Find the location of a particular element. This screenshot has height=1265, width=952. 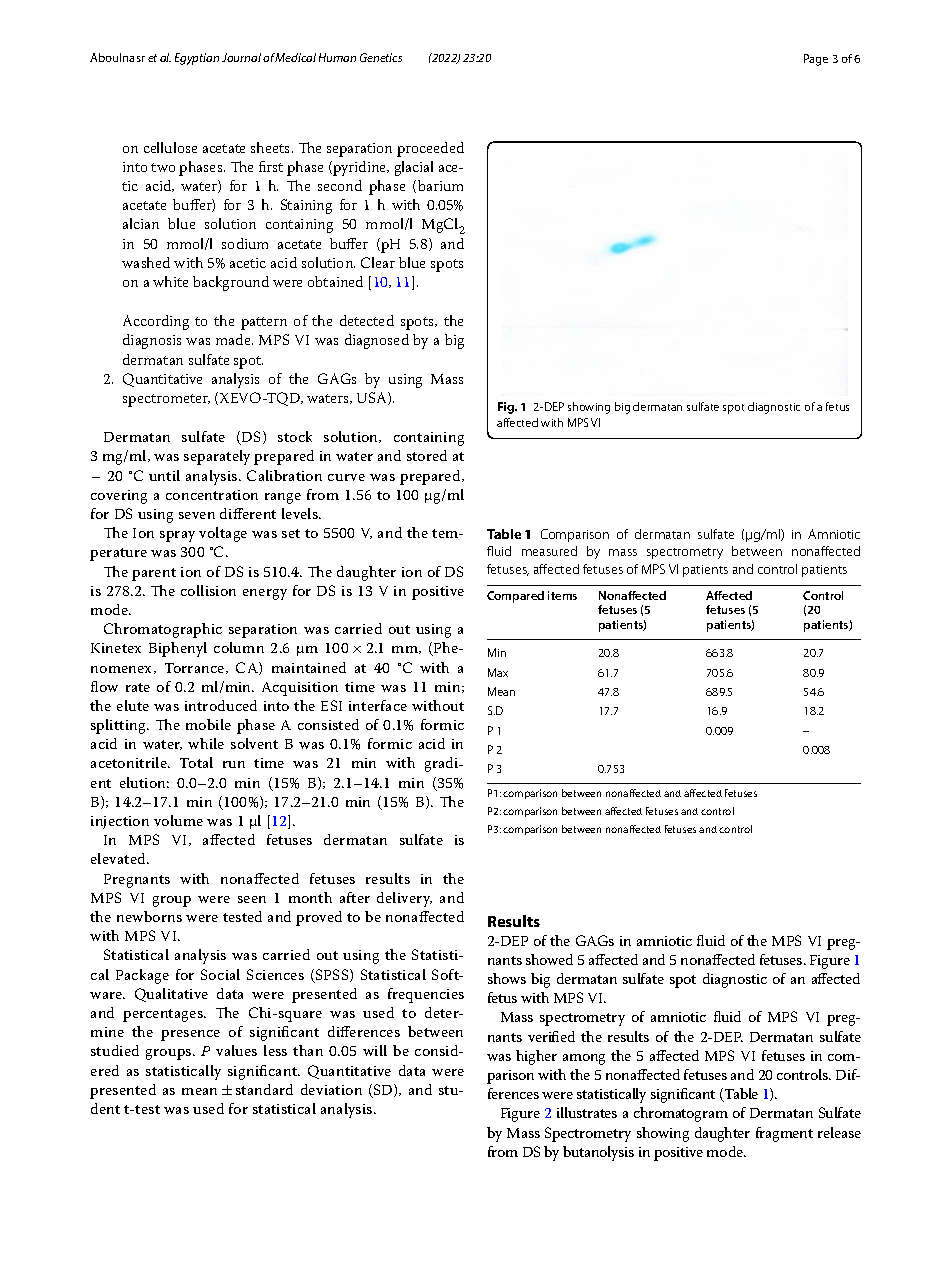

higher is located at coordinates (536, 1057).
